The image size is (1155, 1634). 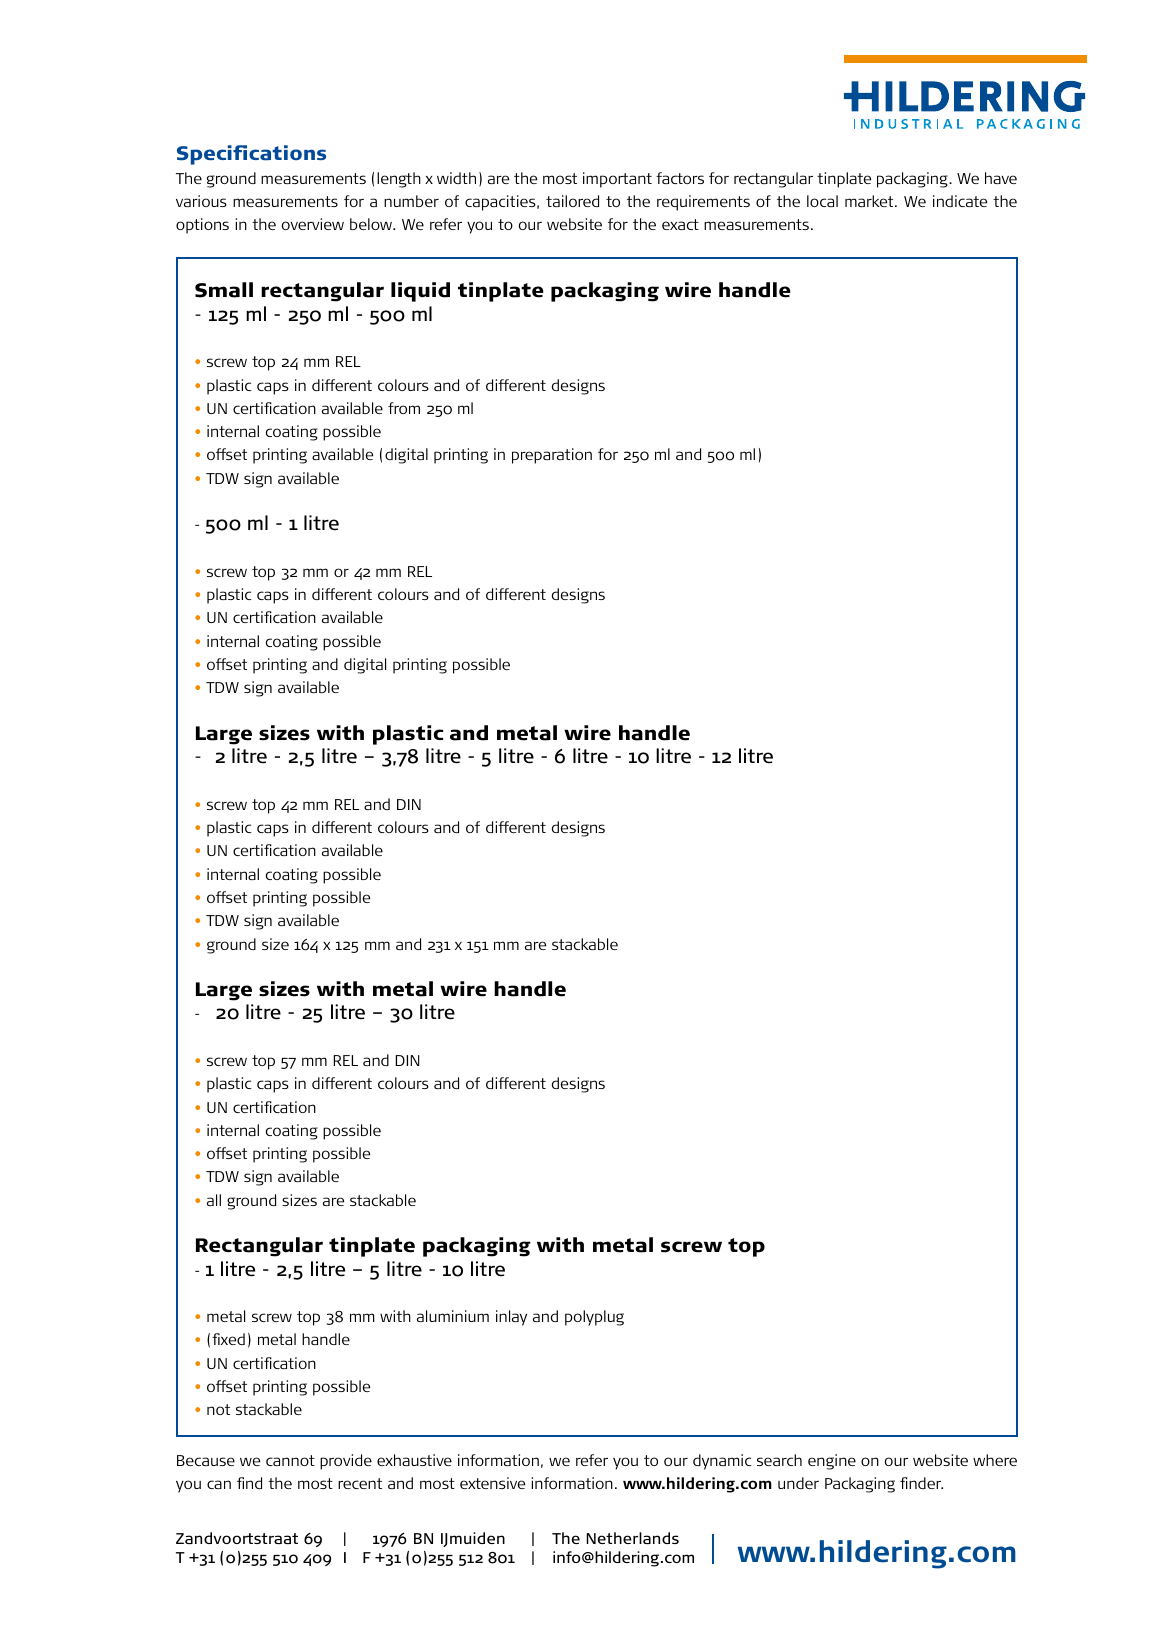 I want to click on aluminium, so click(x=453, y=1316).
